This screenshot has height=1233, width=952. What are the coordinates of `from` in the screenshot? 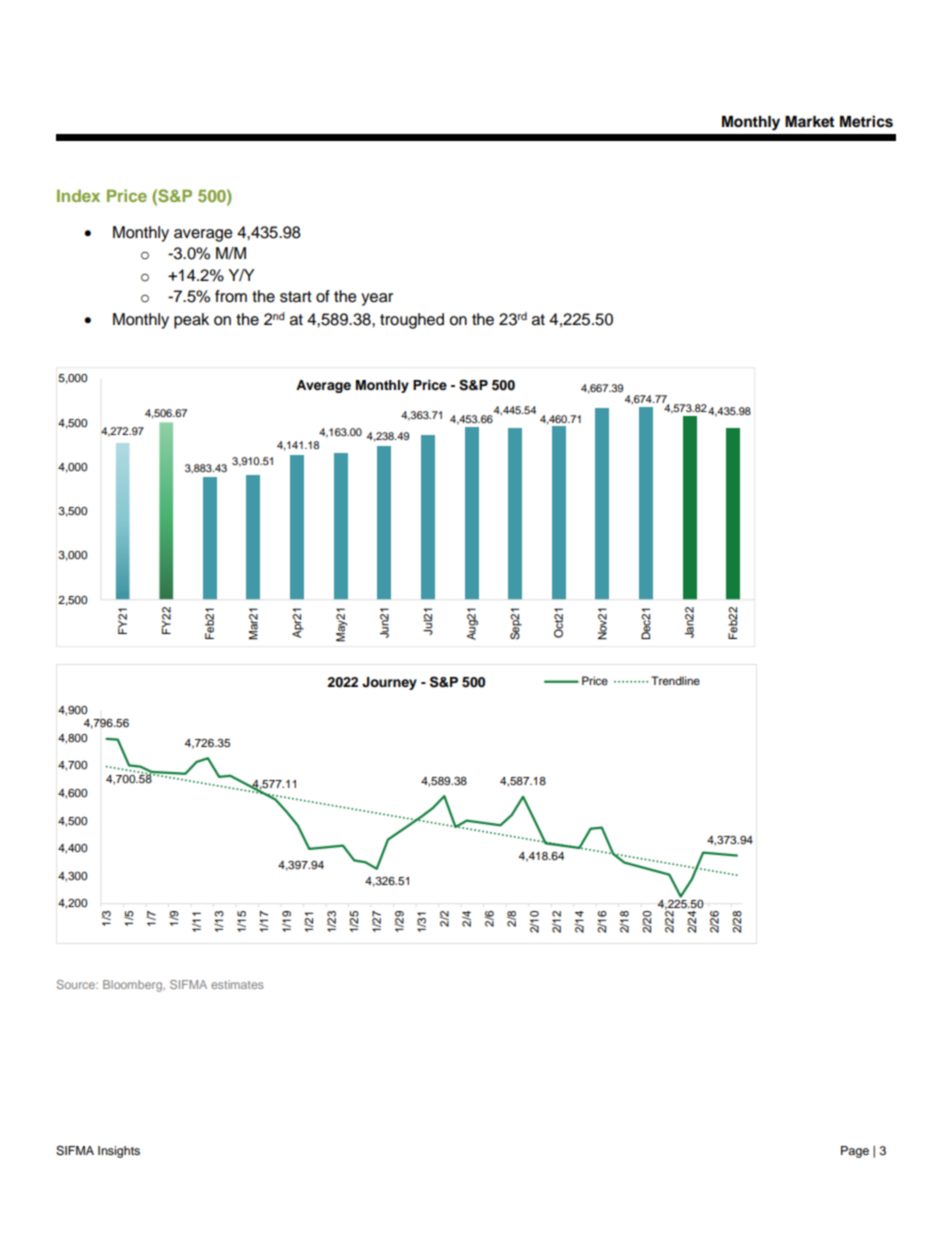 It's located at (231, 296).
